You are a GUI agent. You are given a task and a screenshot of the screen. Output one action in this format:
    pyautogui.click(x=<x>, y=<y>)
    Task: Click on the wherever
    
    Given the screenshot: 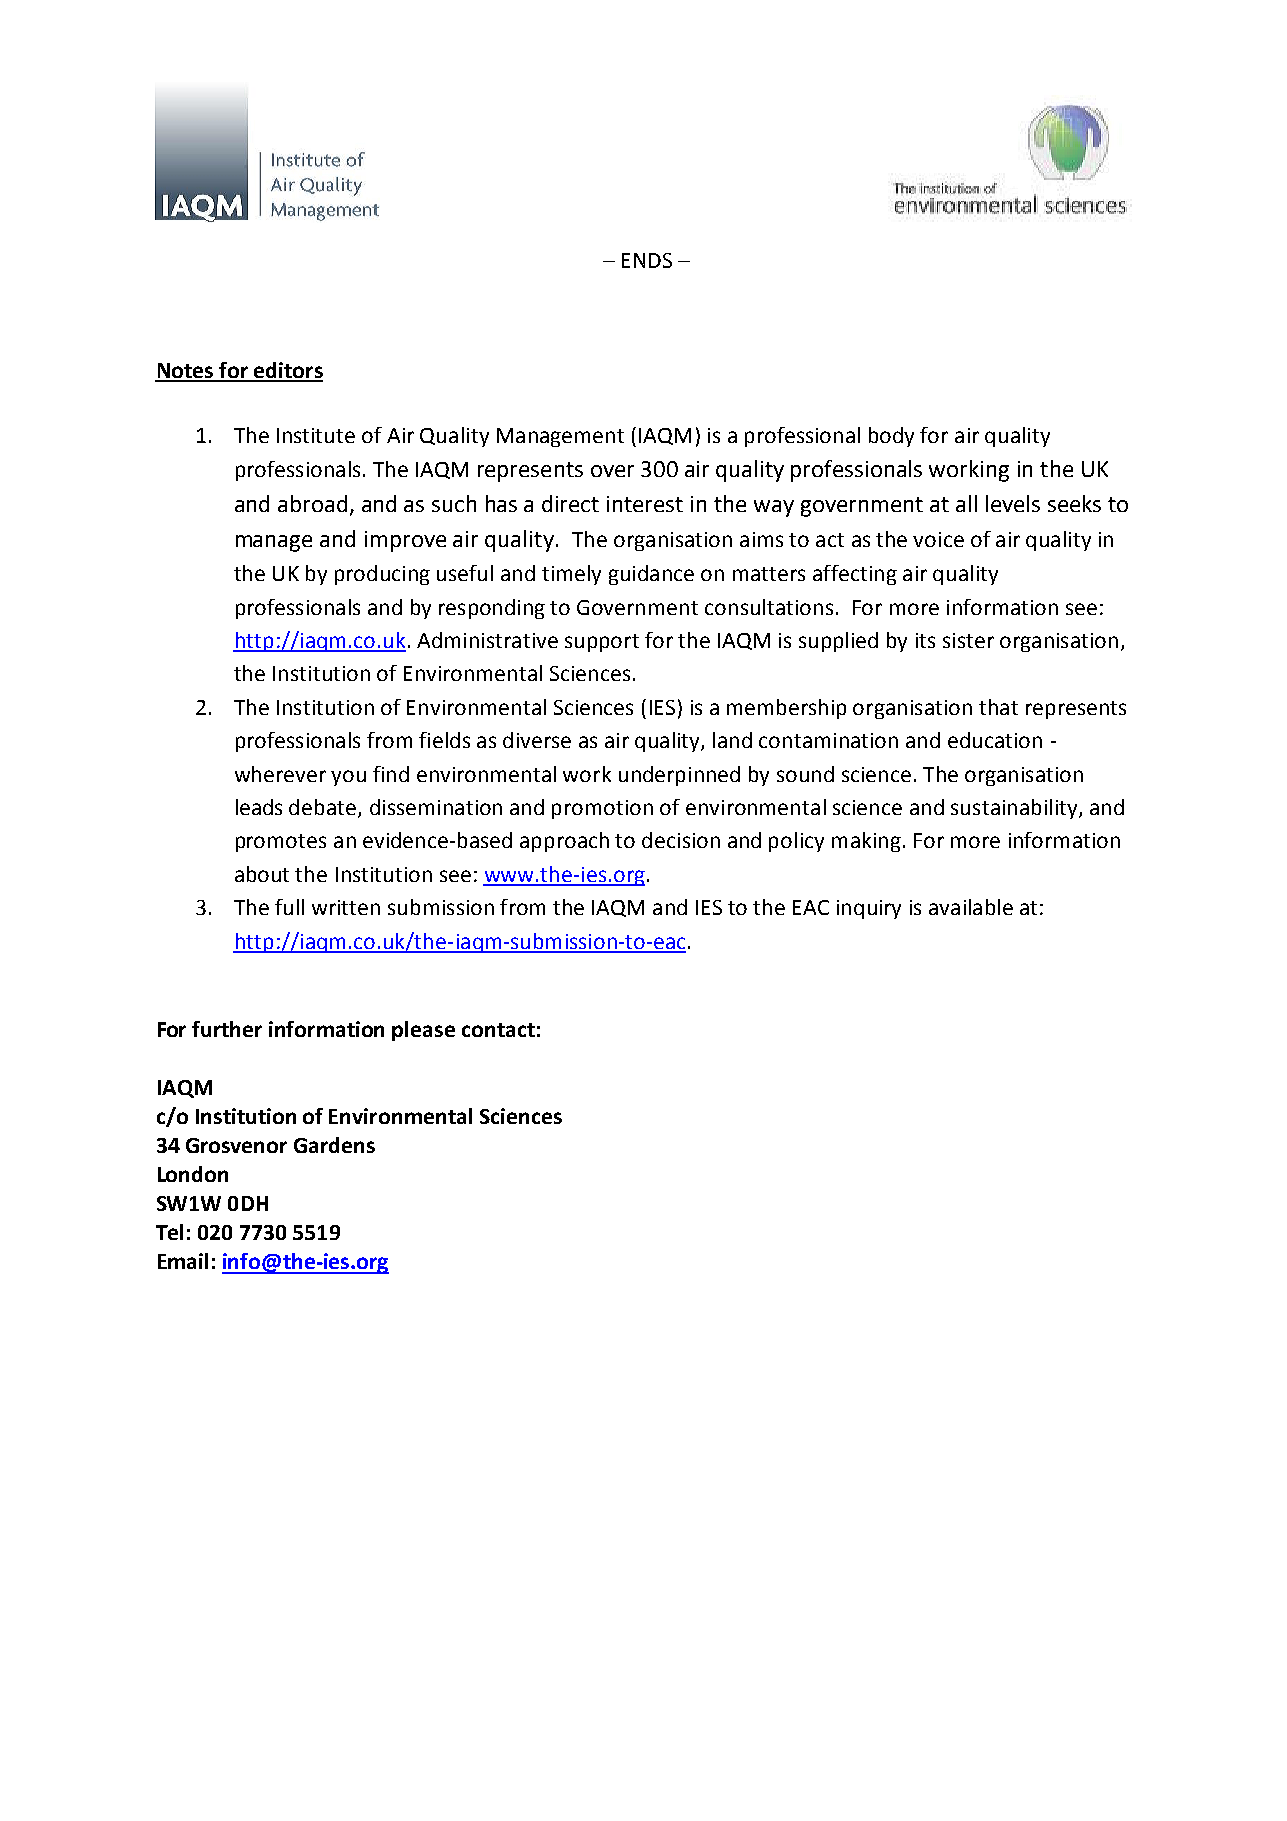 What is the action you would take?
    pyautogui.click(x=280, y=774)
